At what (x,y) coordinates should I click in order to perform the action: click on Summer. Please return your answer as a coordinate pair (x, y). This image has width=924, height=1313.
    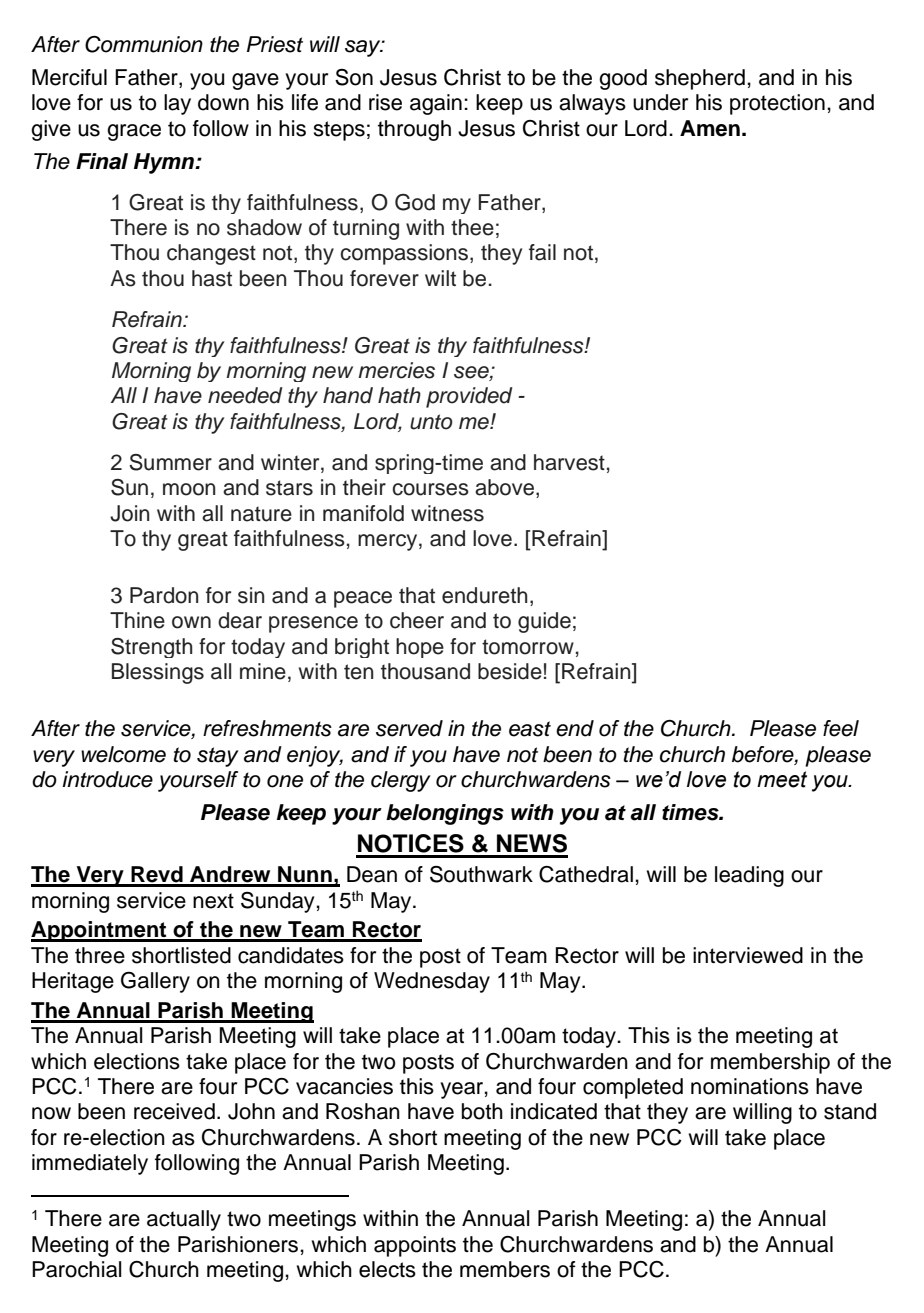
    Looking at the image, I should click on (170, 462).
